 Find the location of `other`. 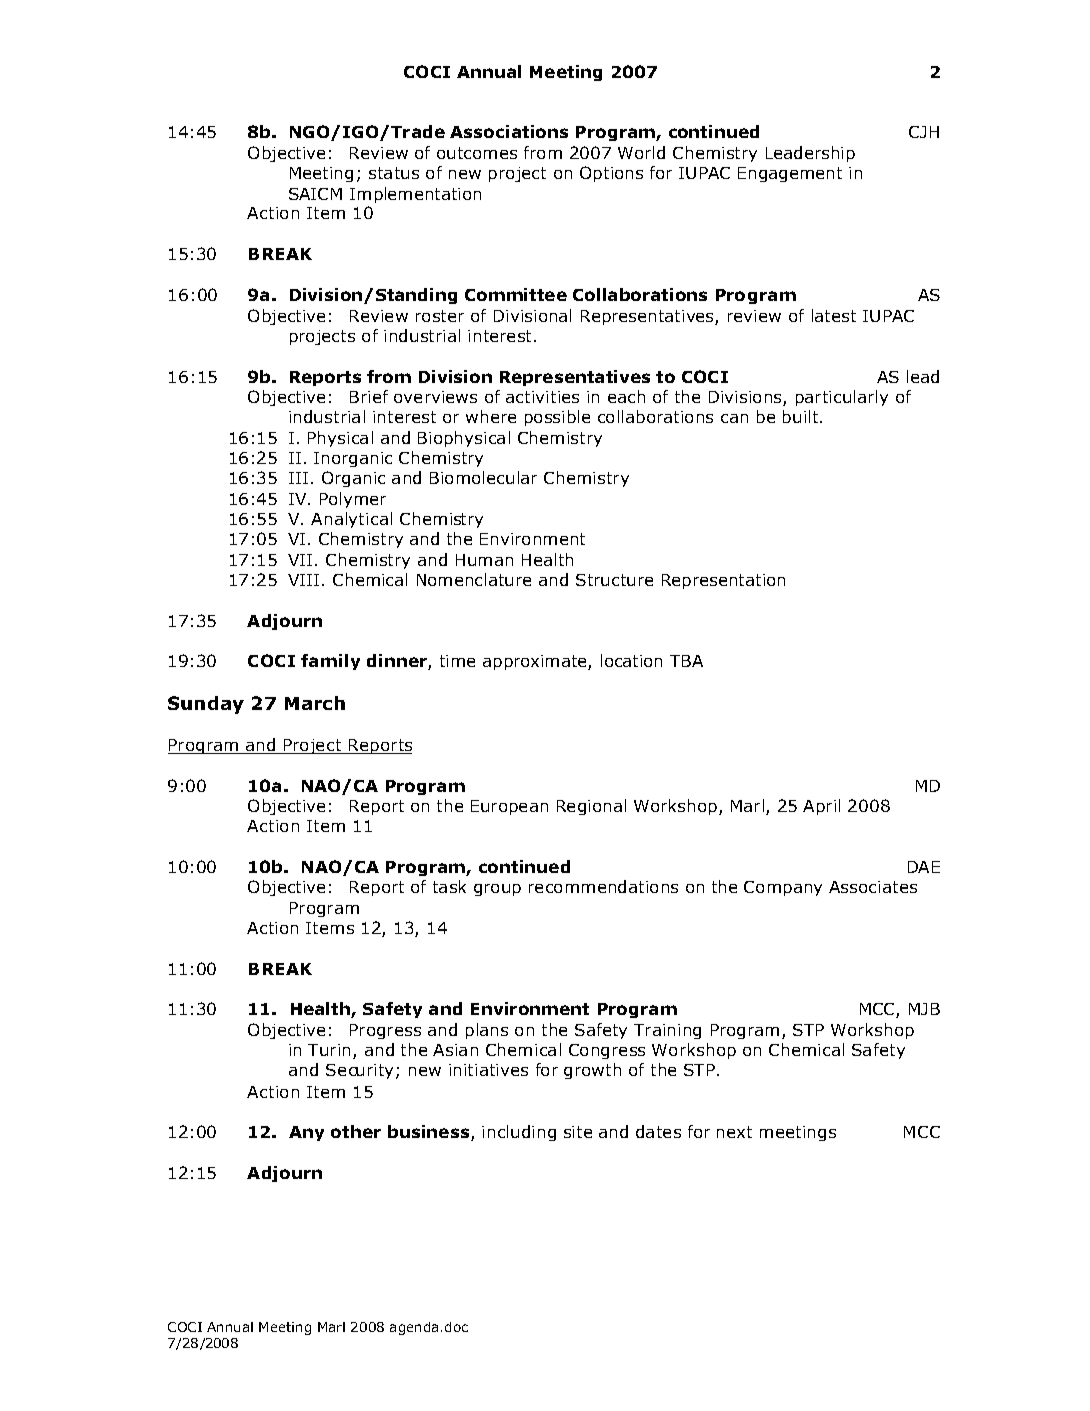

other is located at coordinates (356, 1131).
